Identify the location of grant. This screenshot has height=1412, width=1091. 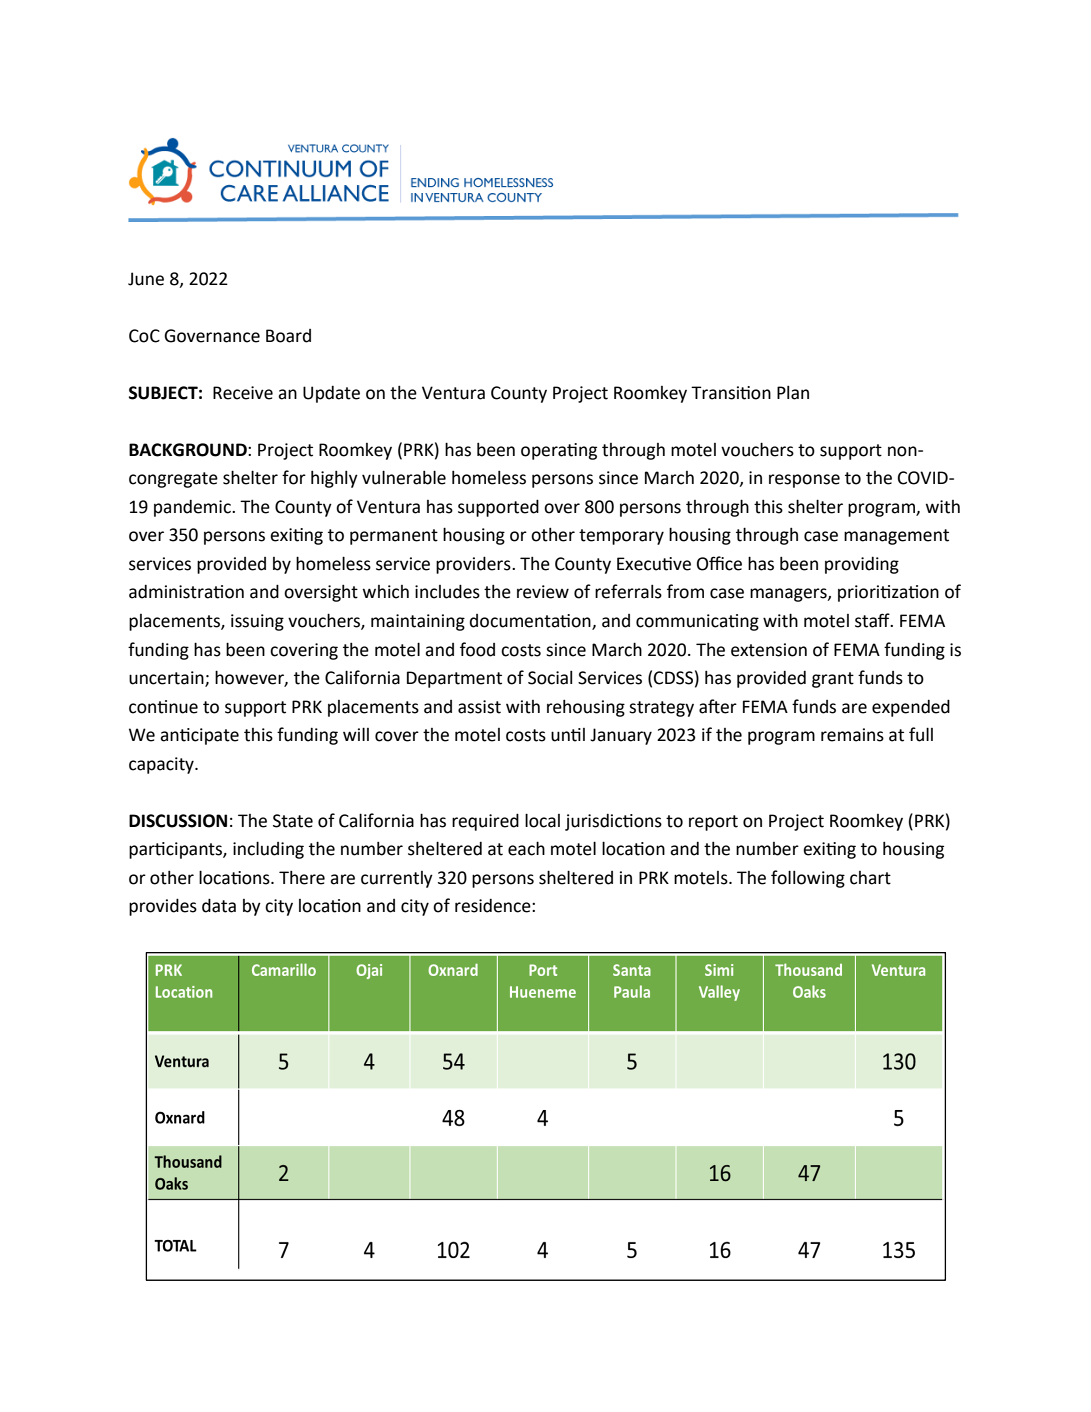
(833, 680).
